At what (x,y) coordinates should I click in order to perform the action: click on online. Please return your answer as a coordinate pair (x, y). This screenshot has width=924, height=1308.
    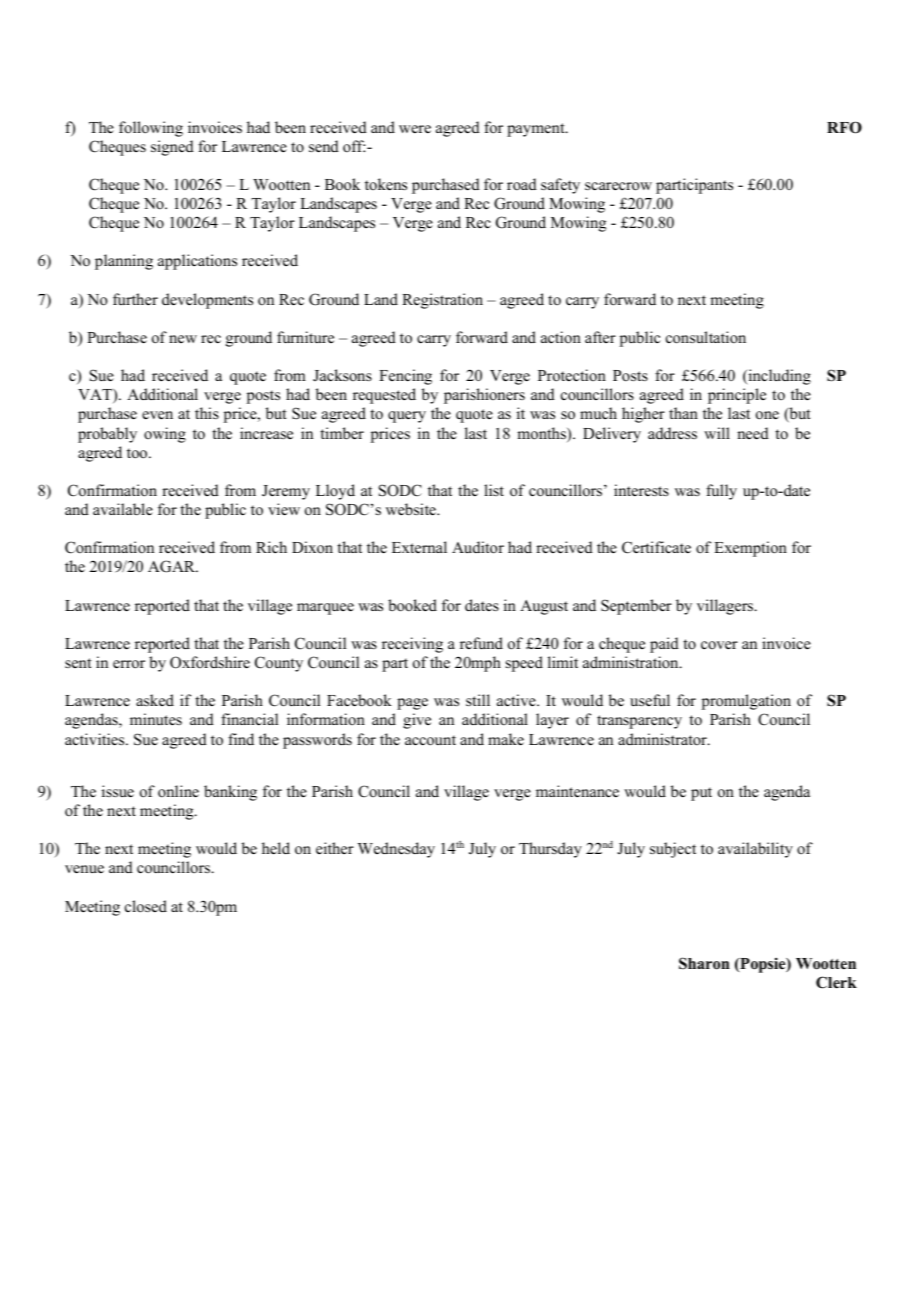
    Looking at the image, I should click on (178, 791).
